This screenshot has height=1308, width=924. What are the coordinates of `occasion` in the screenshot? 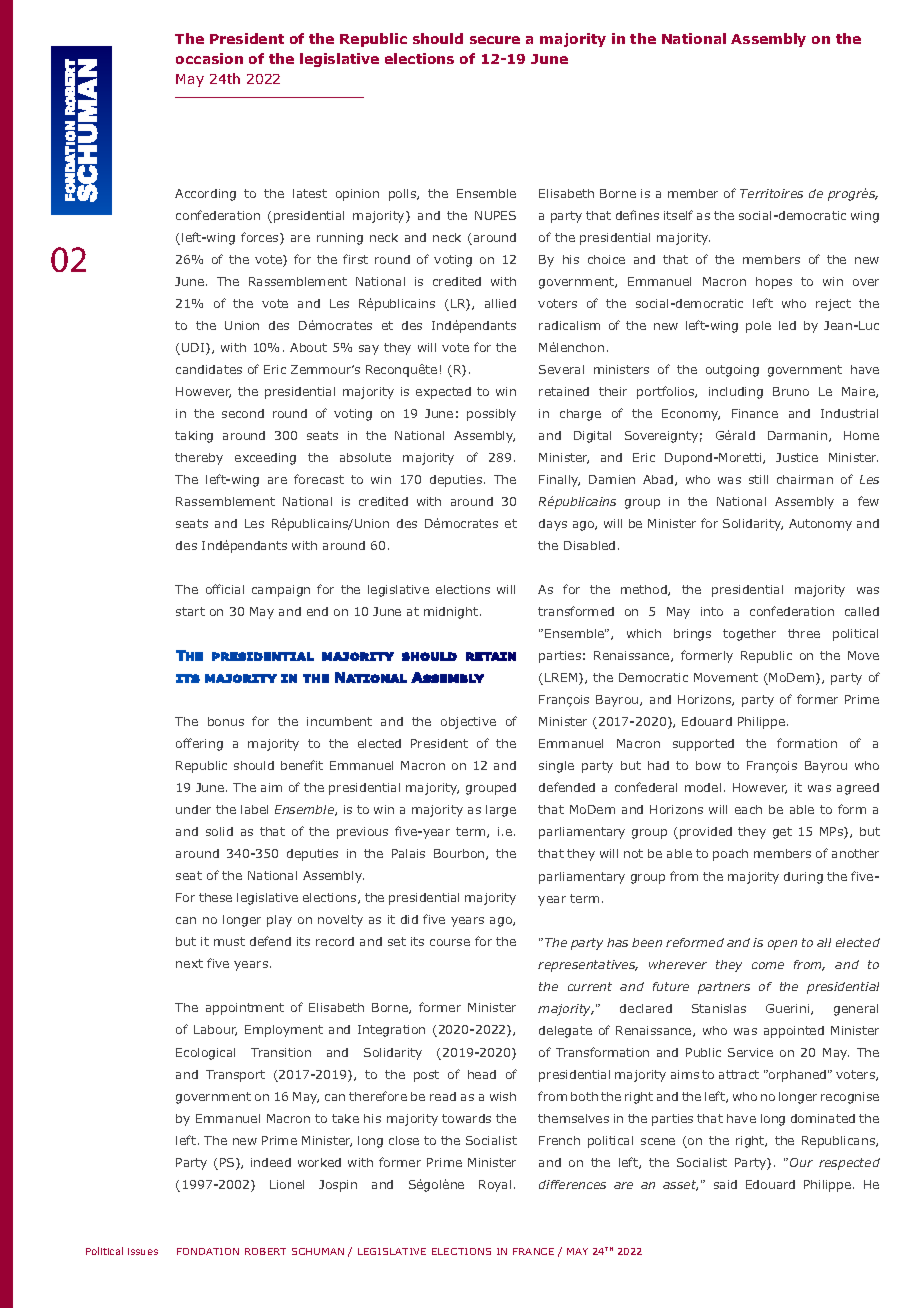 It's located at (209, 58).
